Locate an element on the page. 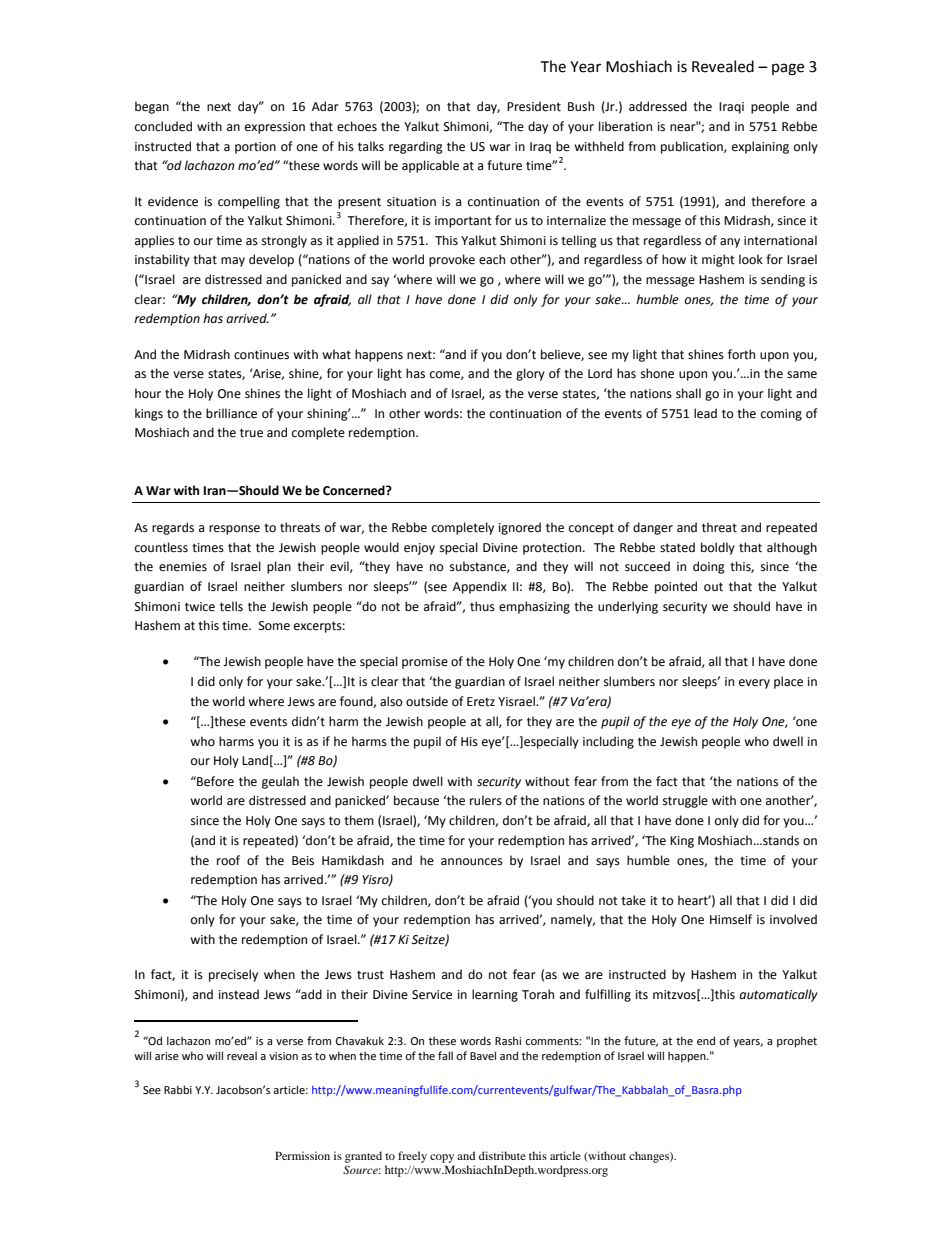  President is located at coordinates (534, 106).
